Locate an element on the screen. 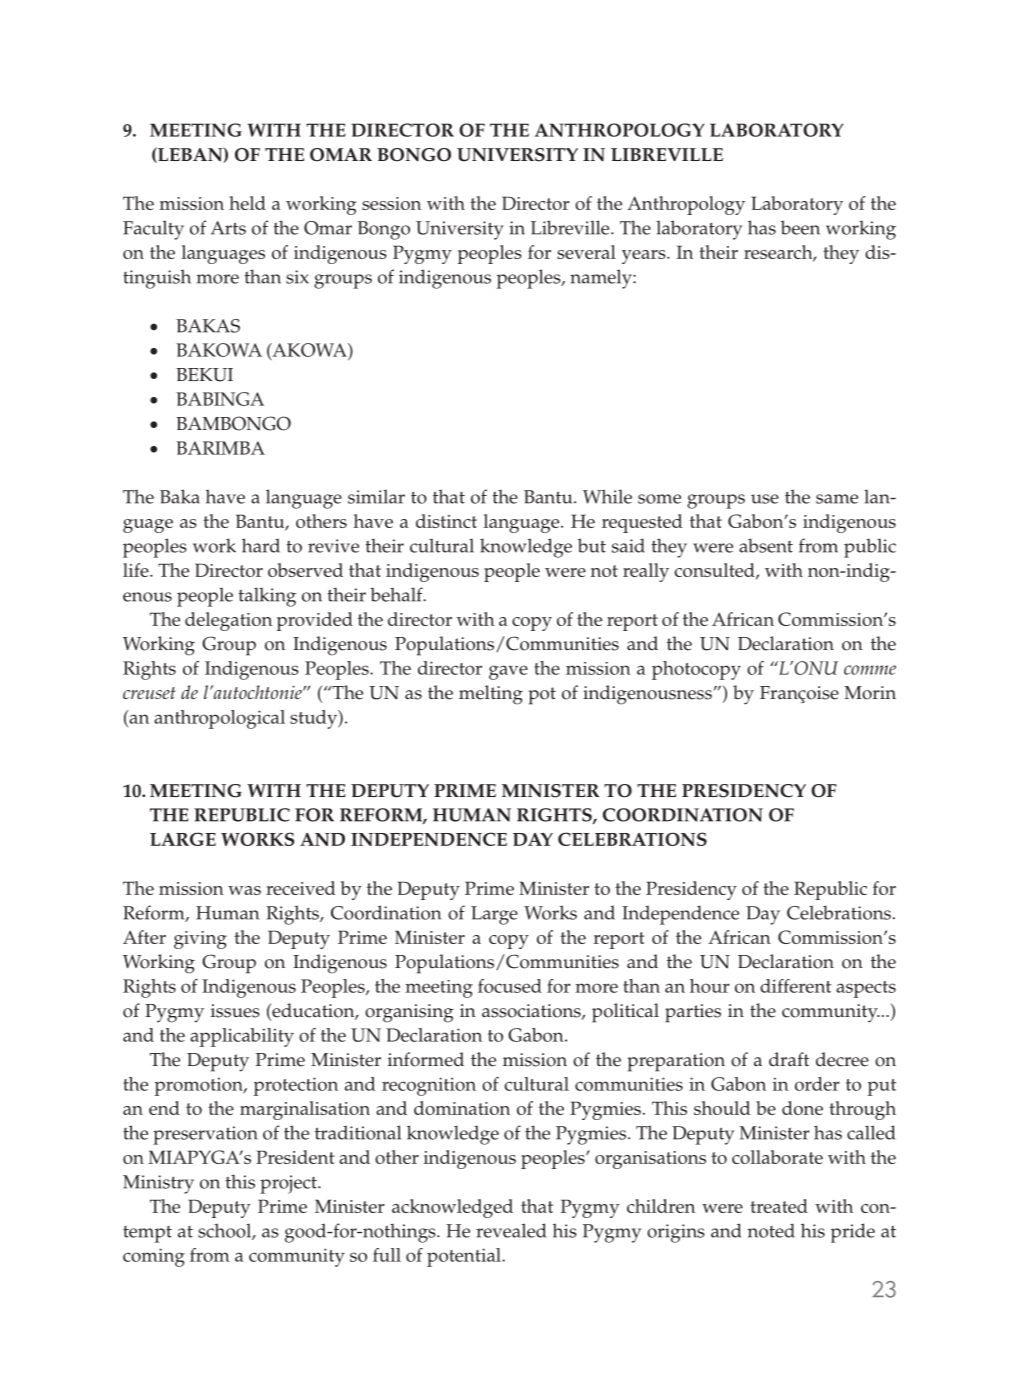 The width and height of the screenshot is (1019, 1392). coming is located at coordinates (154, 1257).
